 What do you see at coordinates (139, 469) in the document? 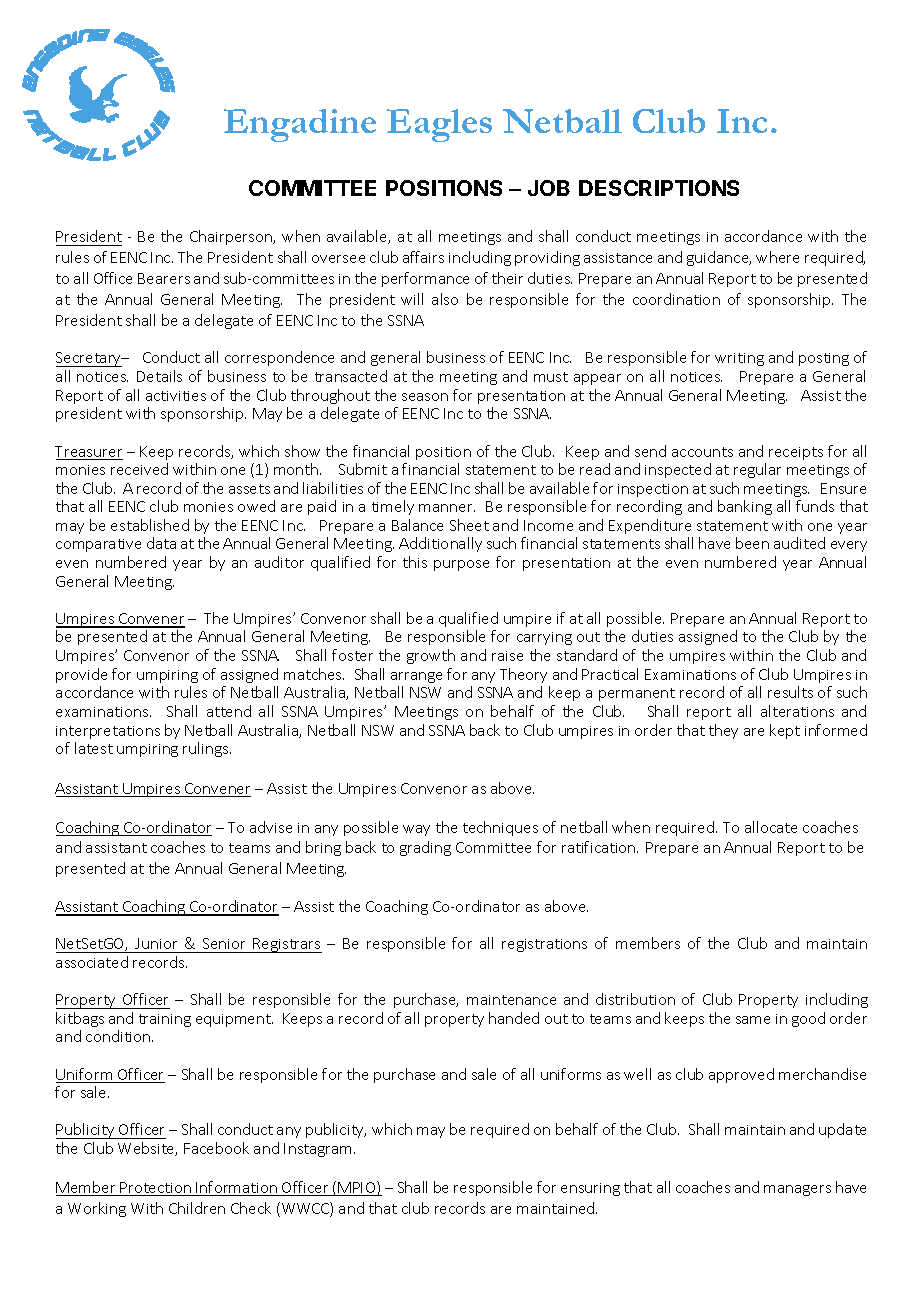
I see `received` at bounding box center [139, 469].
